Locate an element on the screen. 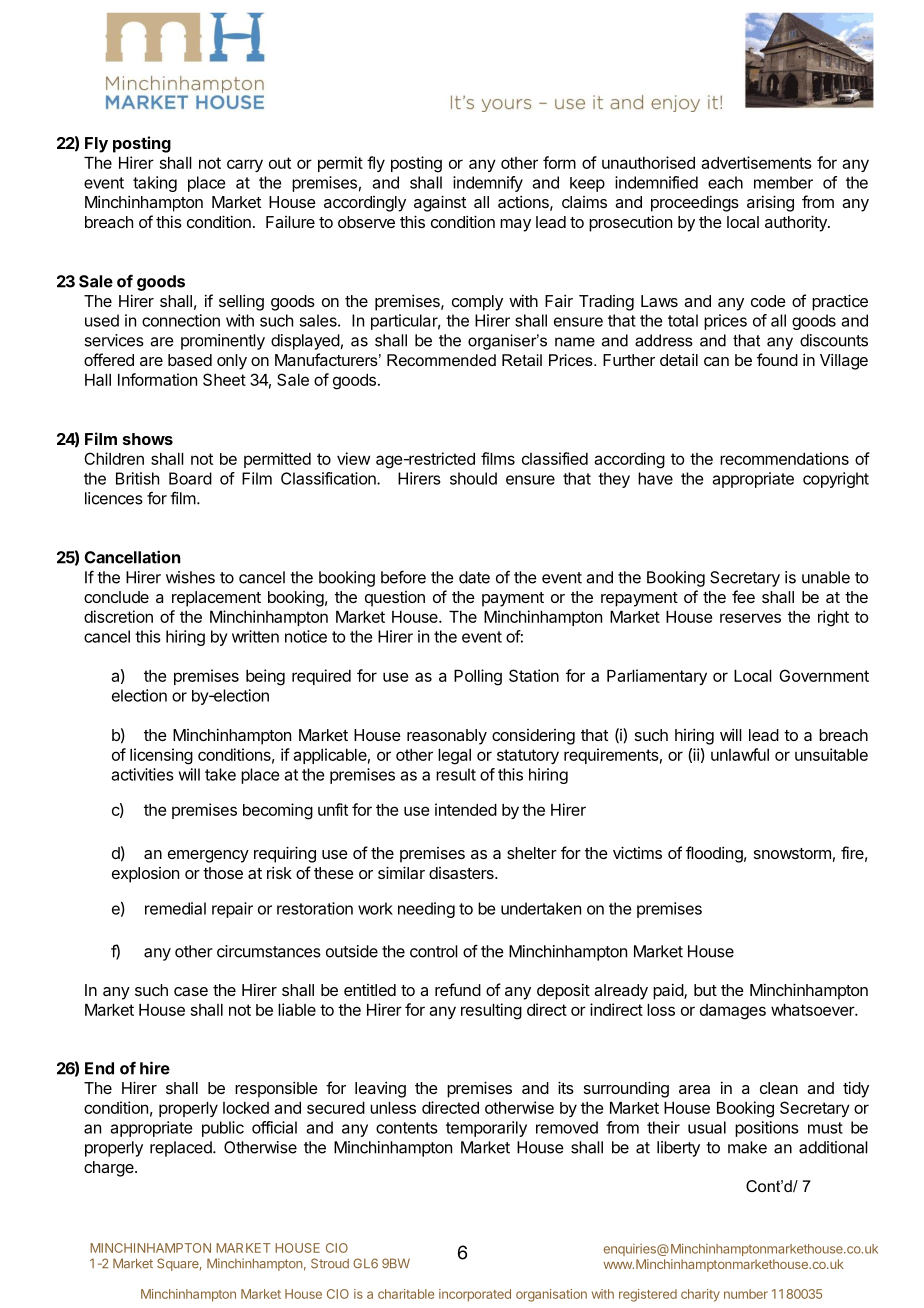 The width and height of the screenshot is (924, 1308). found is located at coordinates (777, 359).
